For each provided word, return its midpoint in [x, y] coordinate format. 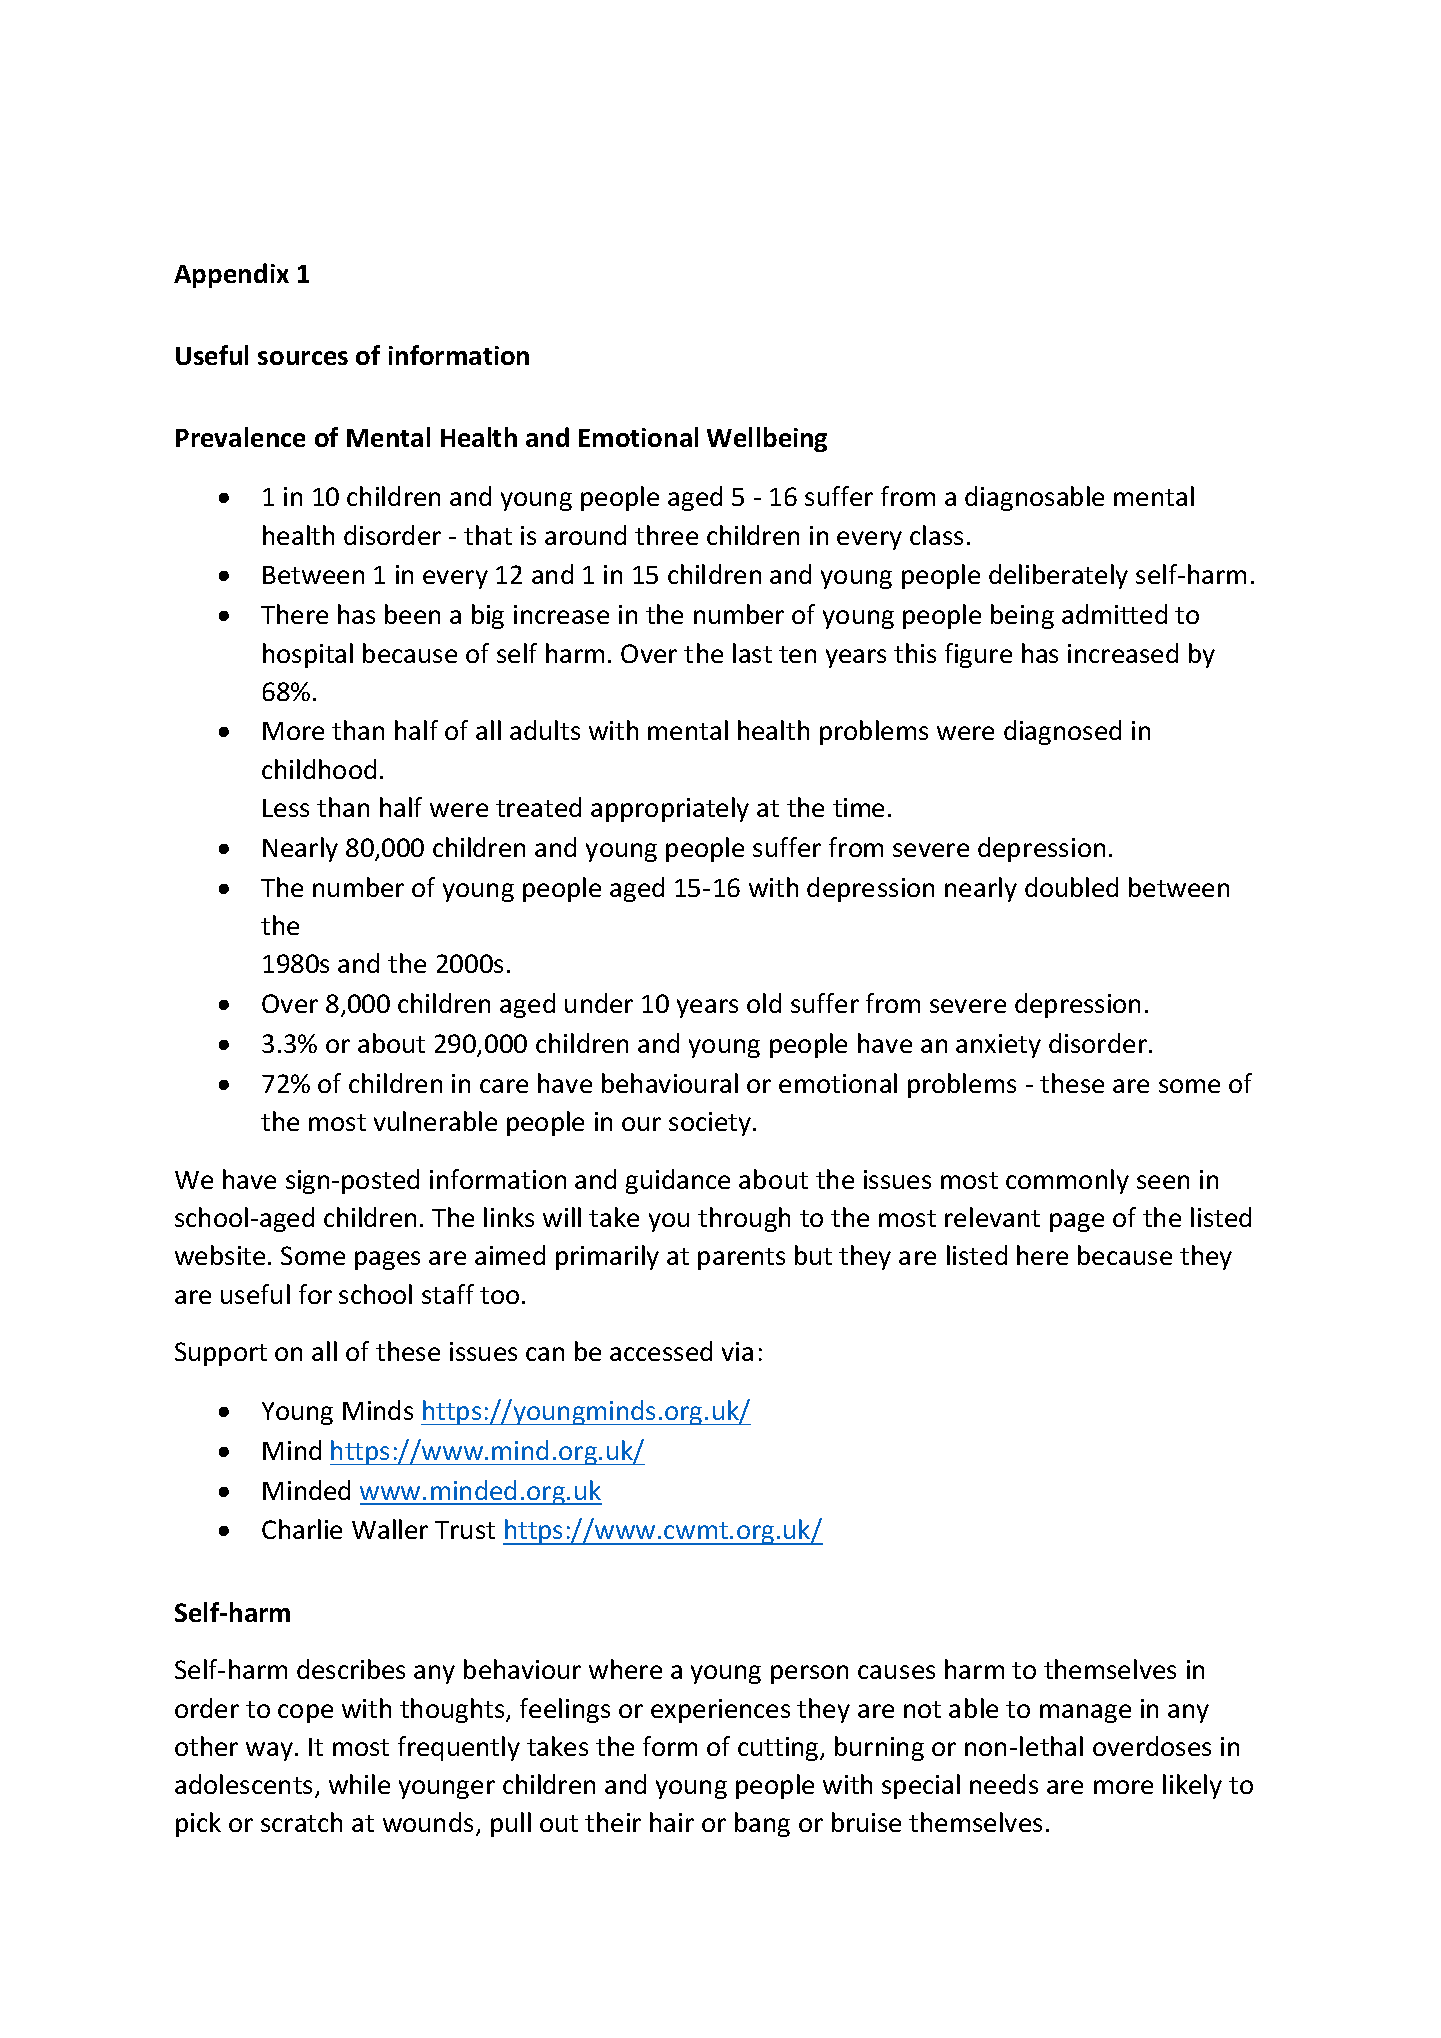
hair [672, 1822]
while [359, 1784]
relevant [992, 1217]
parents [741, 1259]
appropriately [670, 809]
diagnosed [1062, 732]
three [666, 535]
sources [303, 358]
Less [286, 808]
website [220, 1255]
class [936, 535]
